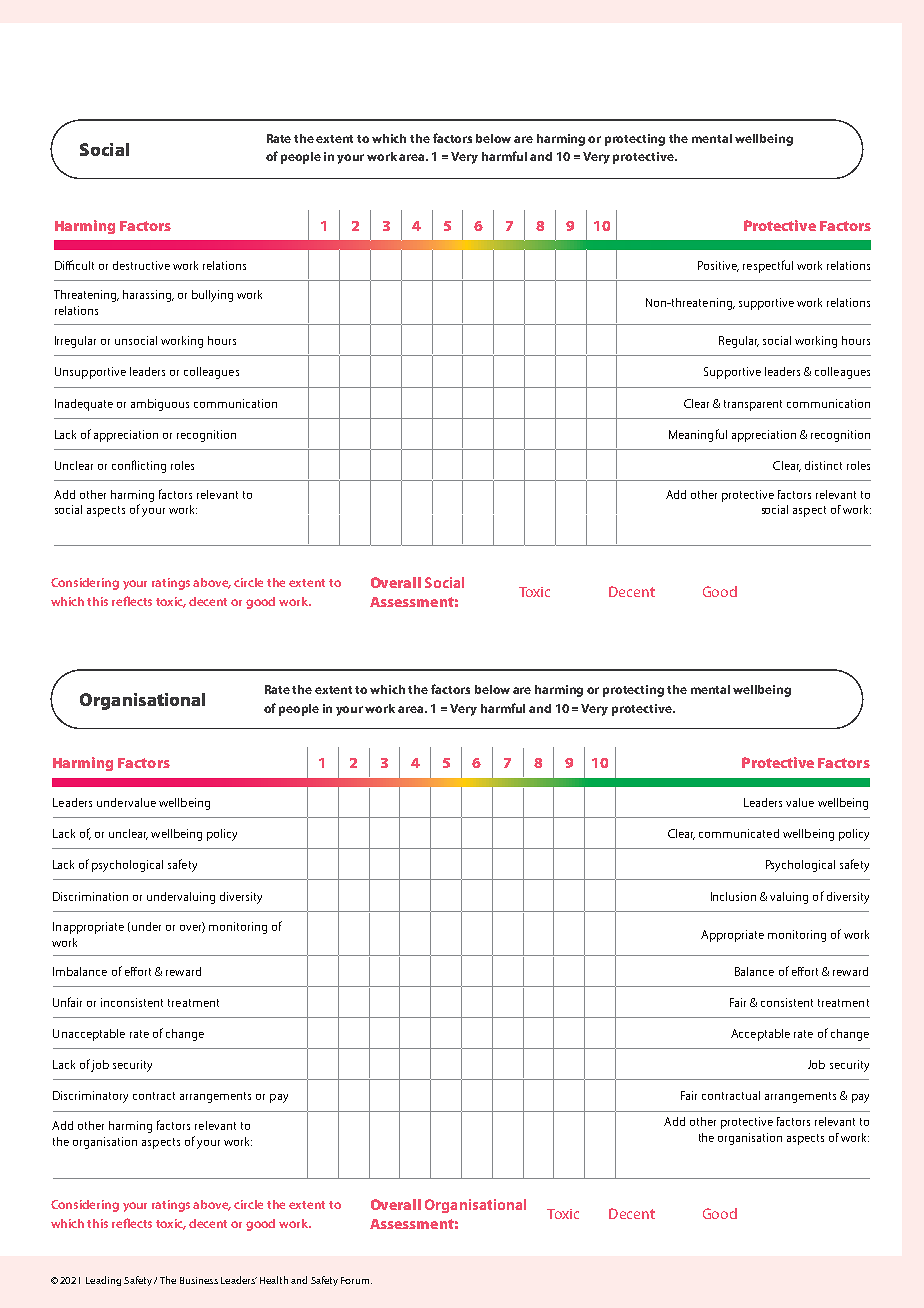 The image size is (924, 1308). Describe the element at coordinates (139, 466) in the page. I see `conflicting` at that location.
